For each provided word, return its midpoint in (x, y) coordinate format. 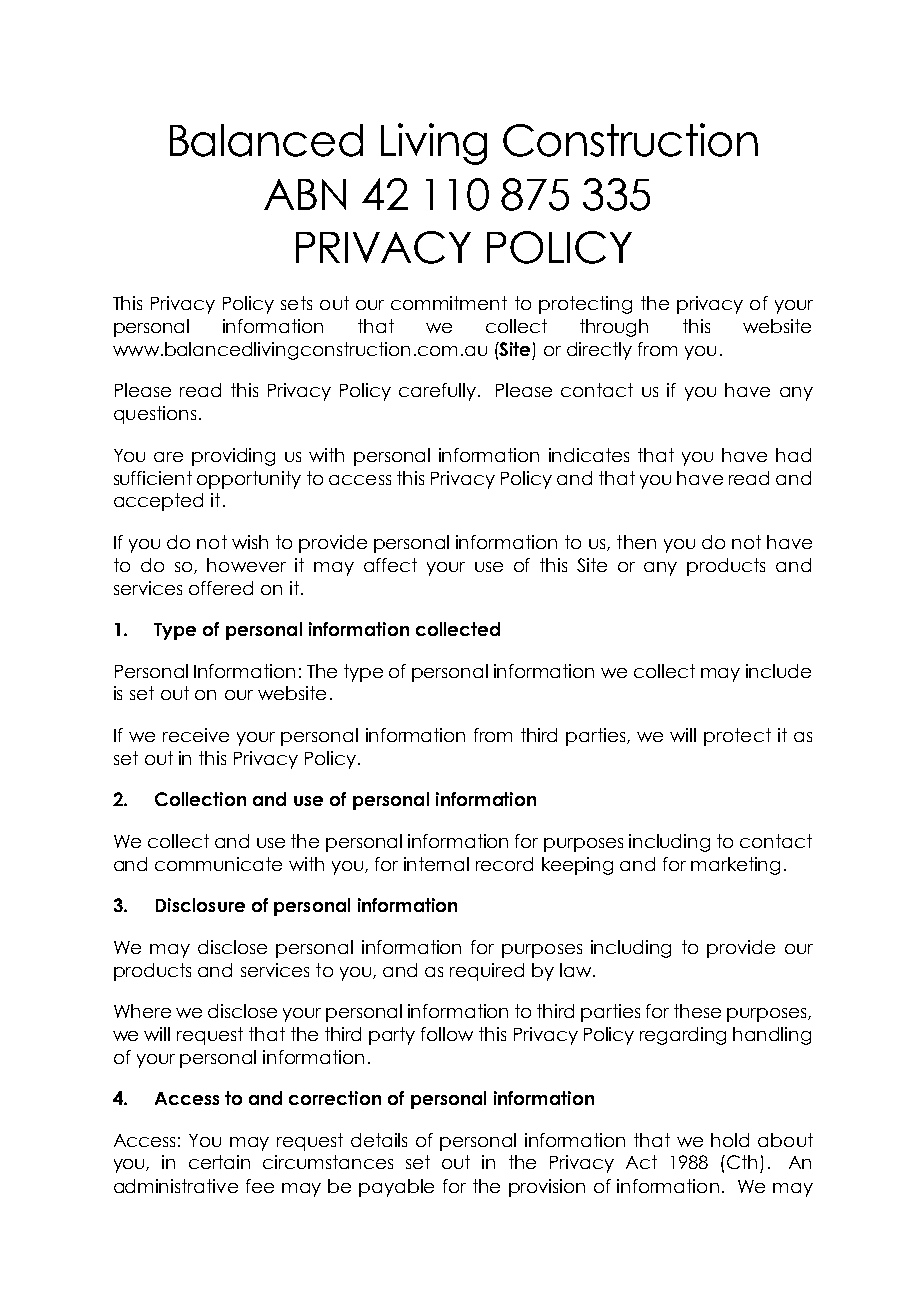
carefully (437, 392)
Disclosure (200, 905)
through (614, 328)
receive (196, 735)
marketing (735, 866)
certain (219, 1162)
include (778, 671)
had (793, 455)
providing (233, 457)
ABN (305, 194)
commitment (449, 303)
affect (390, 565)
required (487, 972)
